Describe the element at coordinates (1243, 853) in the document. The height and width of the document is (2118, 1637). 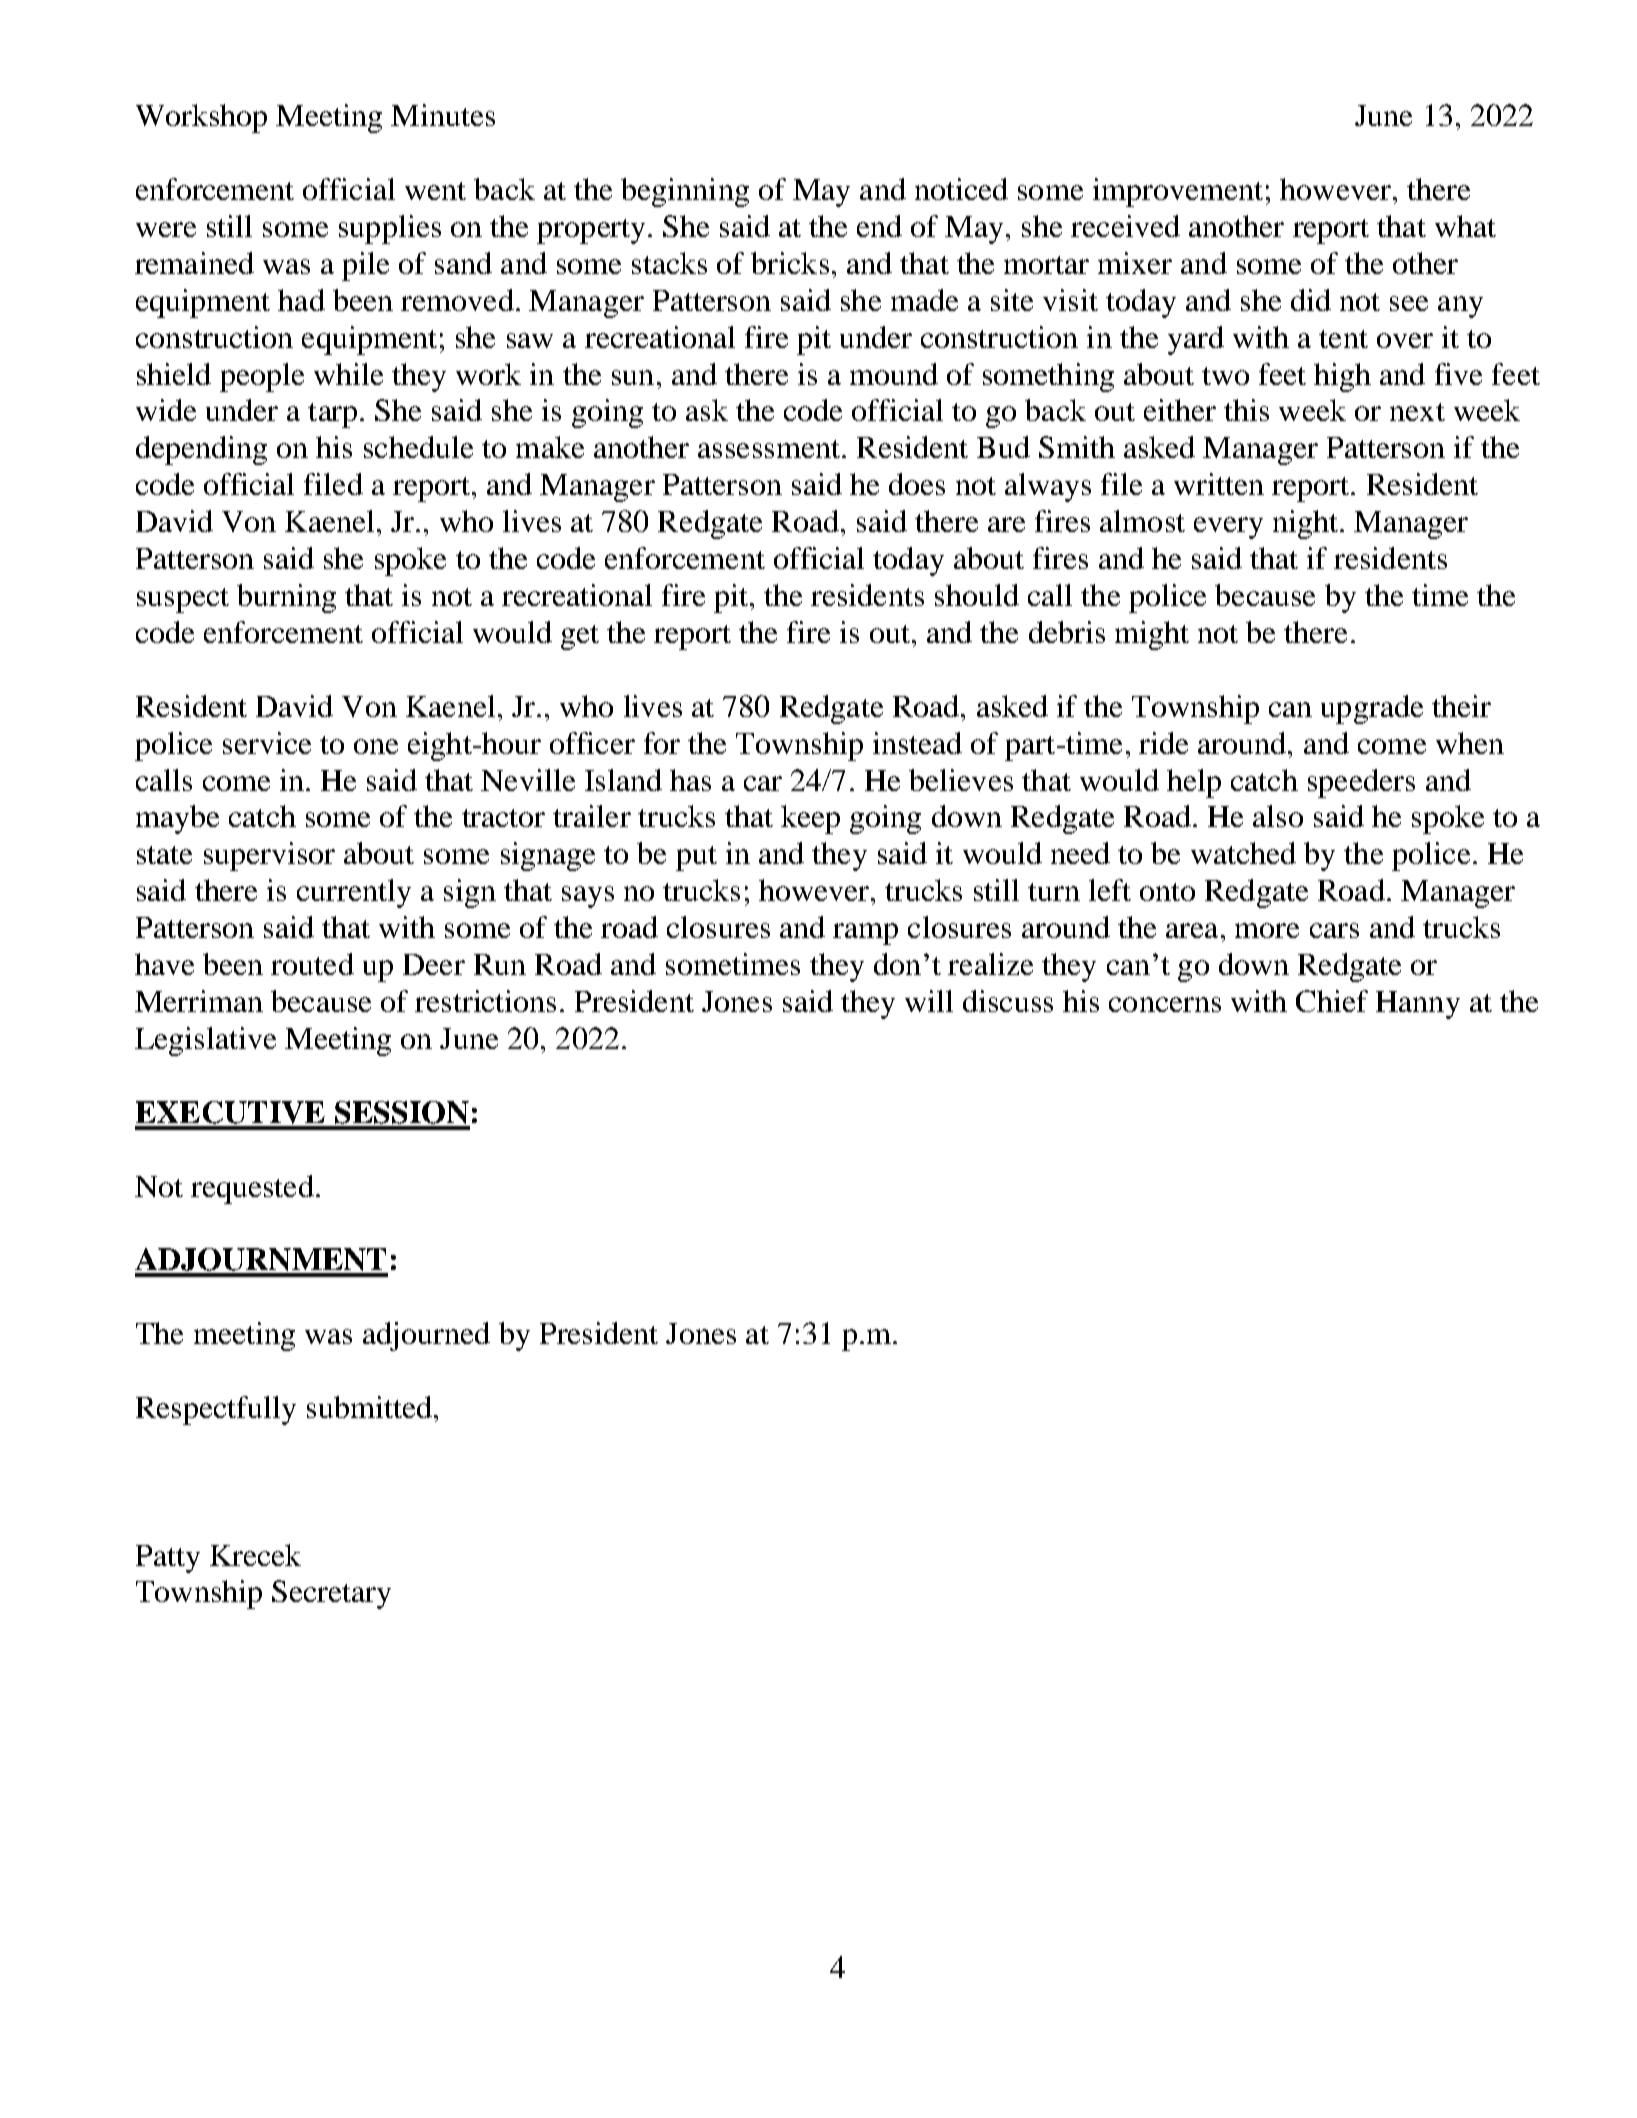
I see `watched` at that location.
